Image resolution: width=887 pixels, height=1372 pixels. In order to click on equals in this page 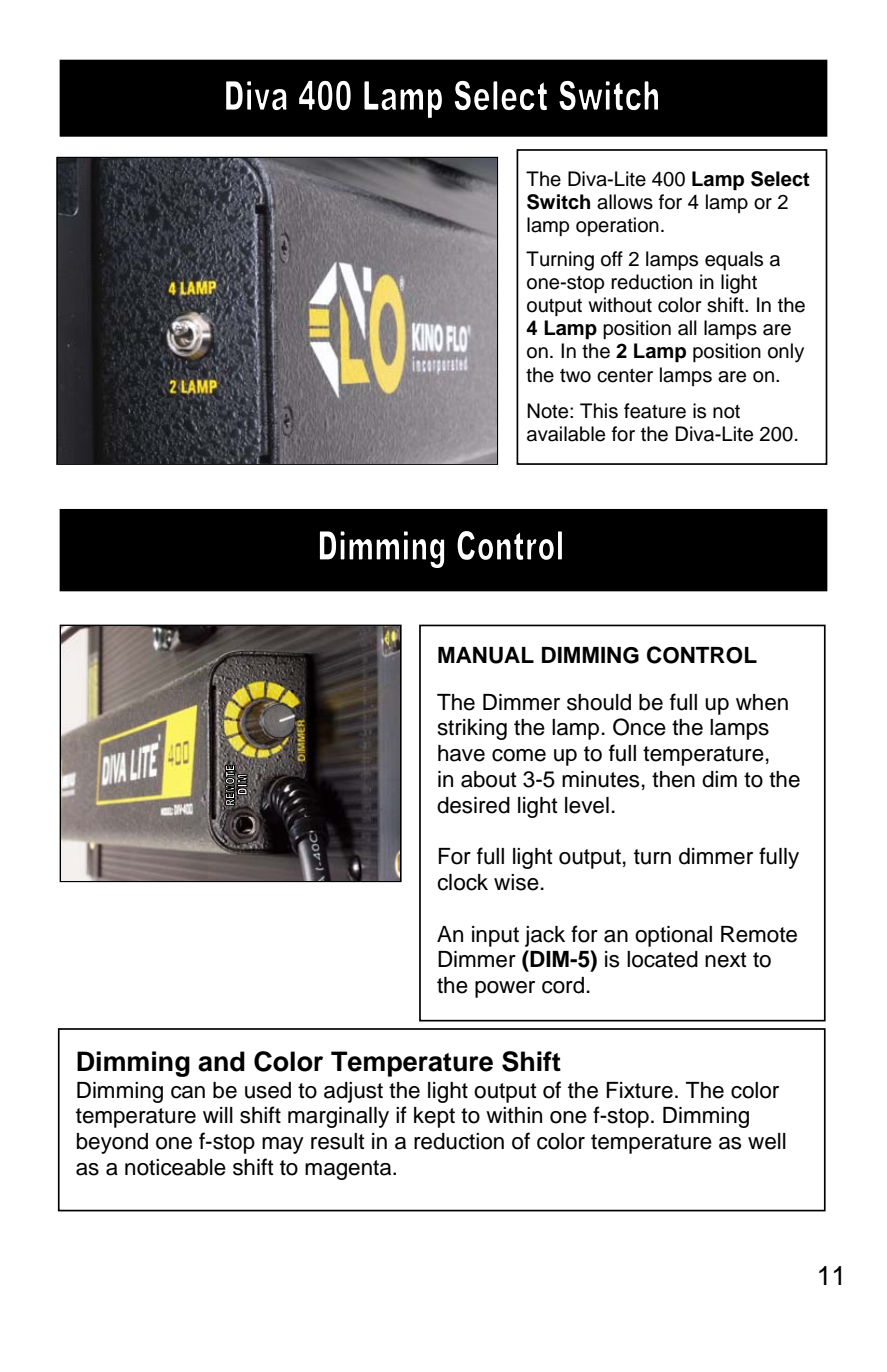, I will do `click(734, 260)`.
